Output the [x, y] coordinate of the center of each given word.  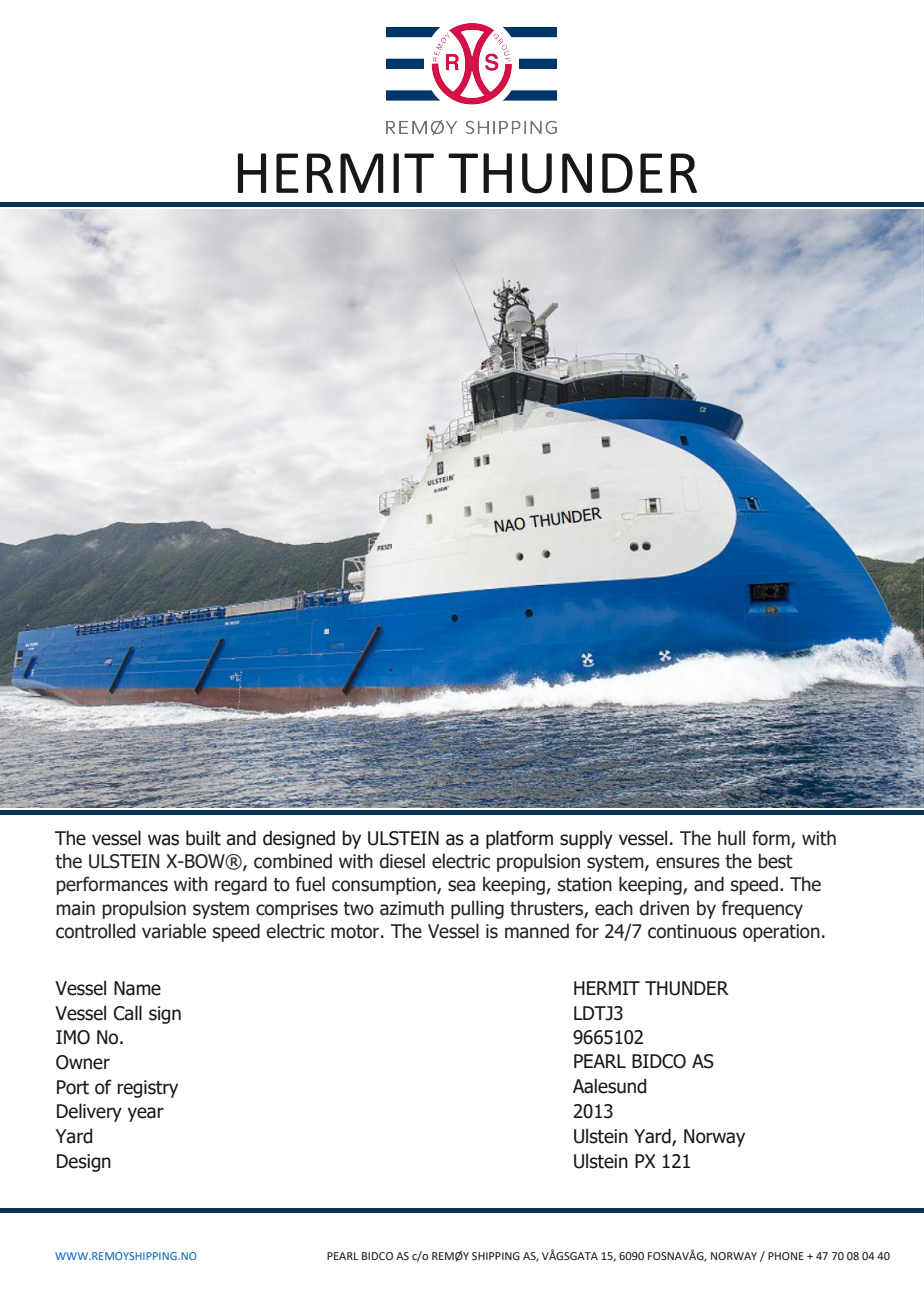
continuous [692, 931]
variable [174, 931]
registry [147, 1089]
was [163, 840]
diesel [402, 861]
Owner [83, 1062]
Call [128, 1013]
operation [781, 933]
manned [537, 931]
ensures [688, 863]
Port [73, 1087]
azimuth [412, 908]
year [146, 1114]
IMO [73, 1037]
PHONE [786, 1256]
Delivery [89, 1112]
